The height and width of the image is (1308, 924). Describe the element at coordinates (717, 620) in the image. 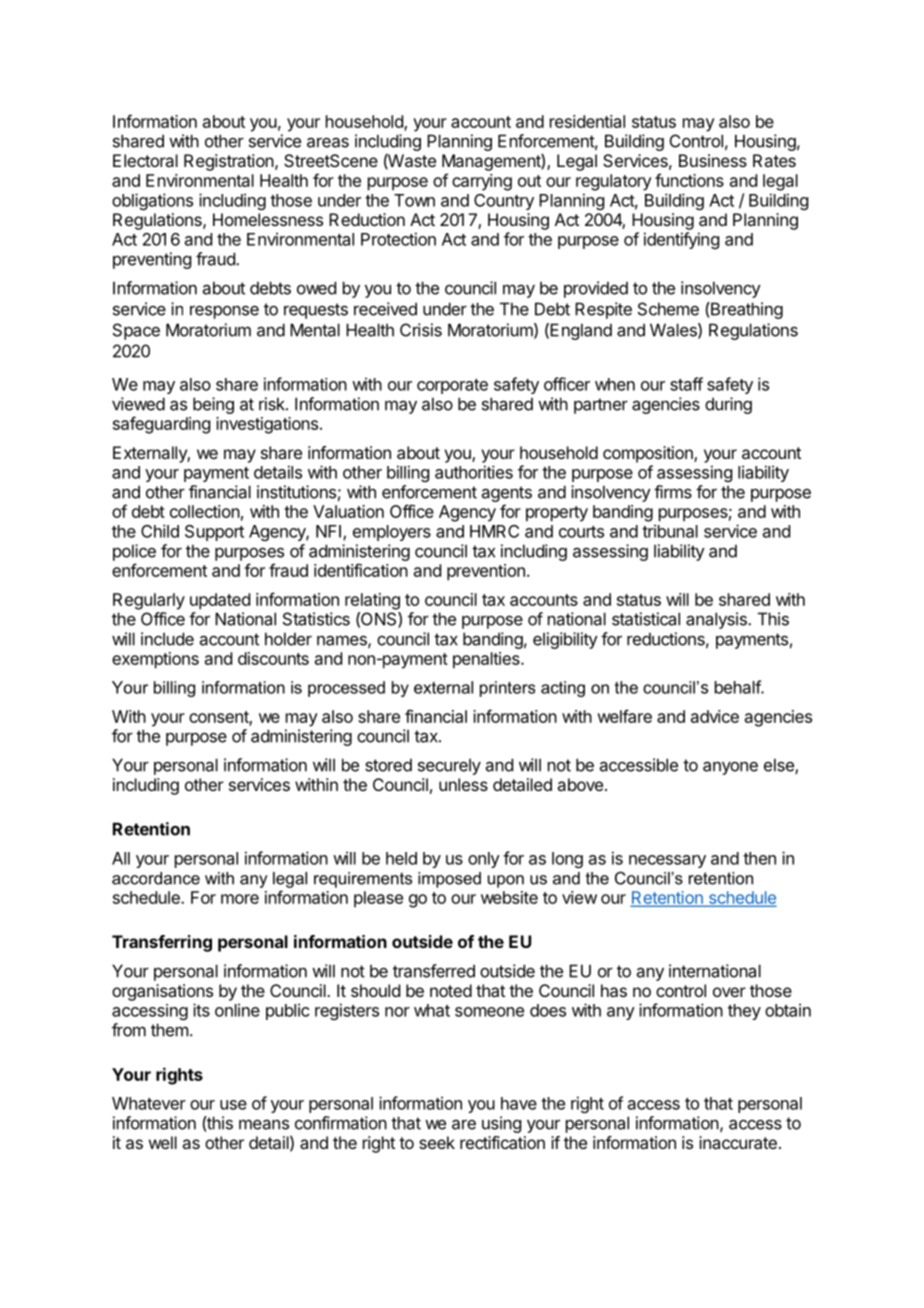

I see `analysis` at that location.
